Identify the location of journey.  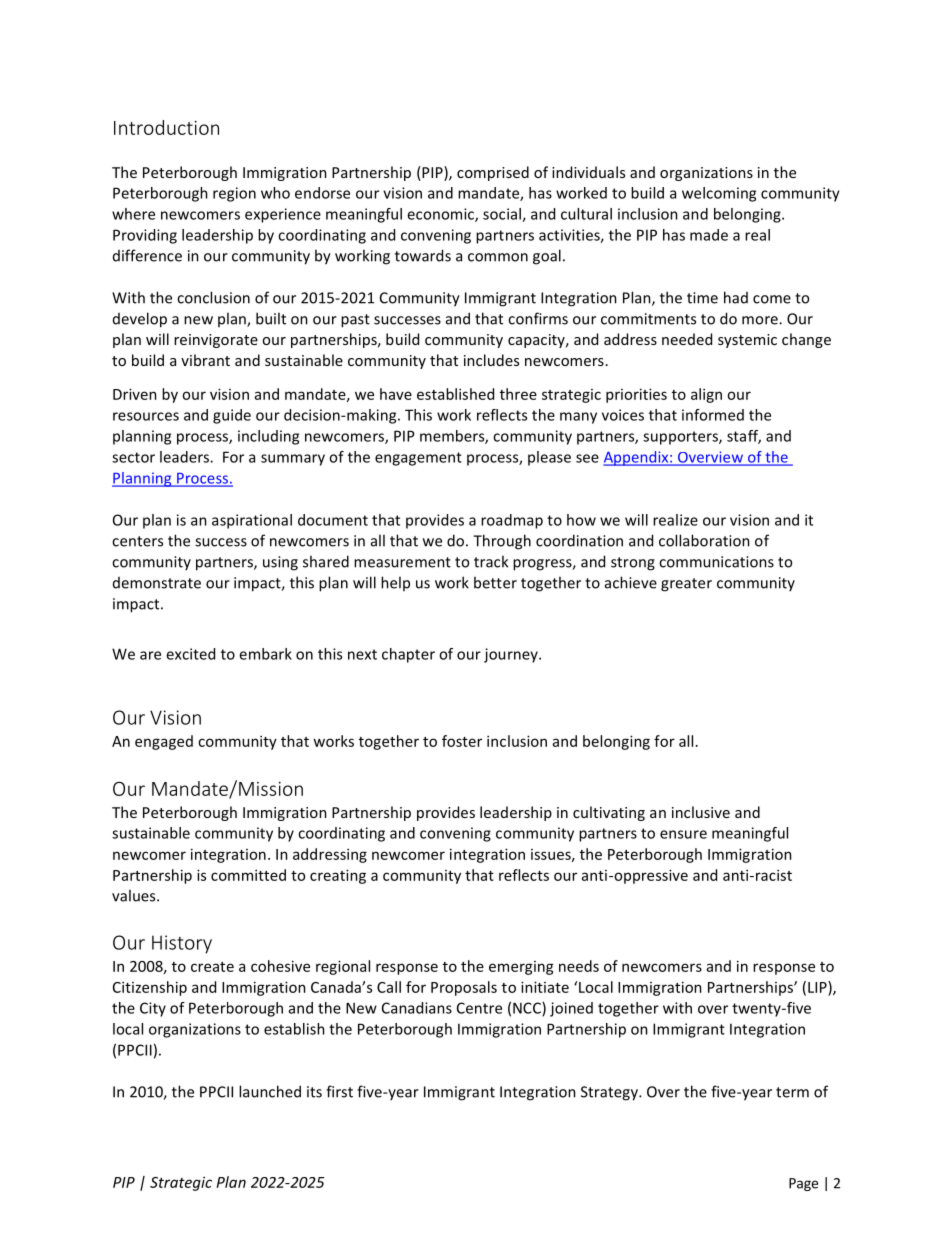
(512, 655).
